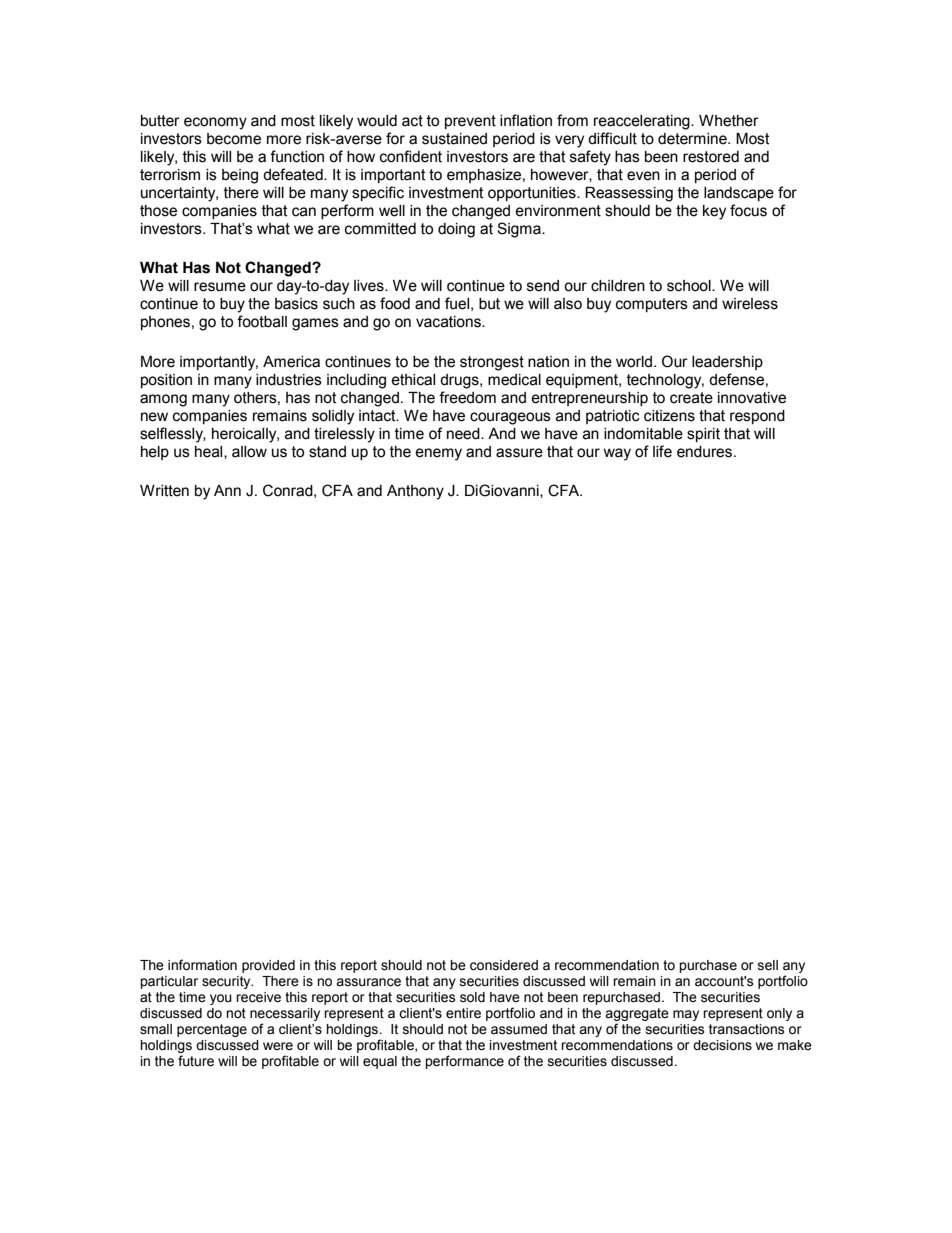  Describe the element at coordinates (202, 965) in the screenshot. I see `information` at that location.
